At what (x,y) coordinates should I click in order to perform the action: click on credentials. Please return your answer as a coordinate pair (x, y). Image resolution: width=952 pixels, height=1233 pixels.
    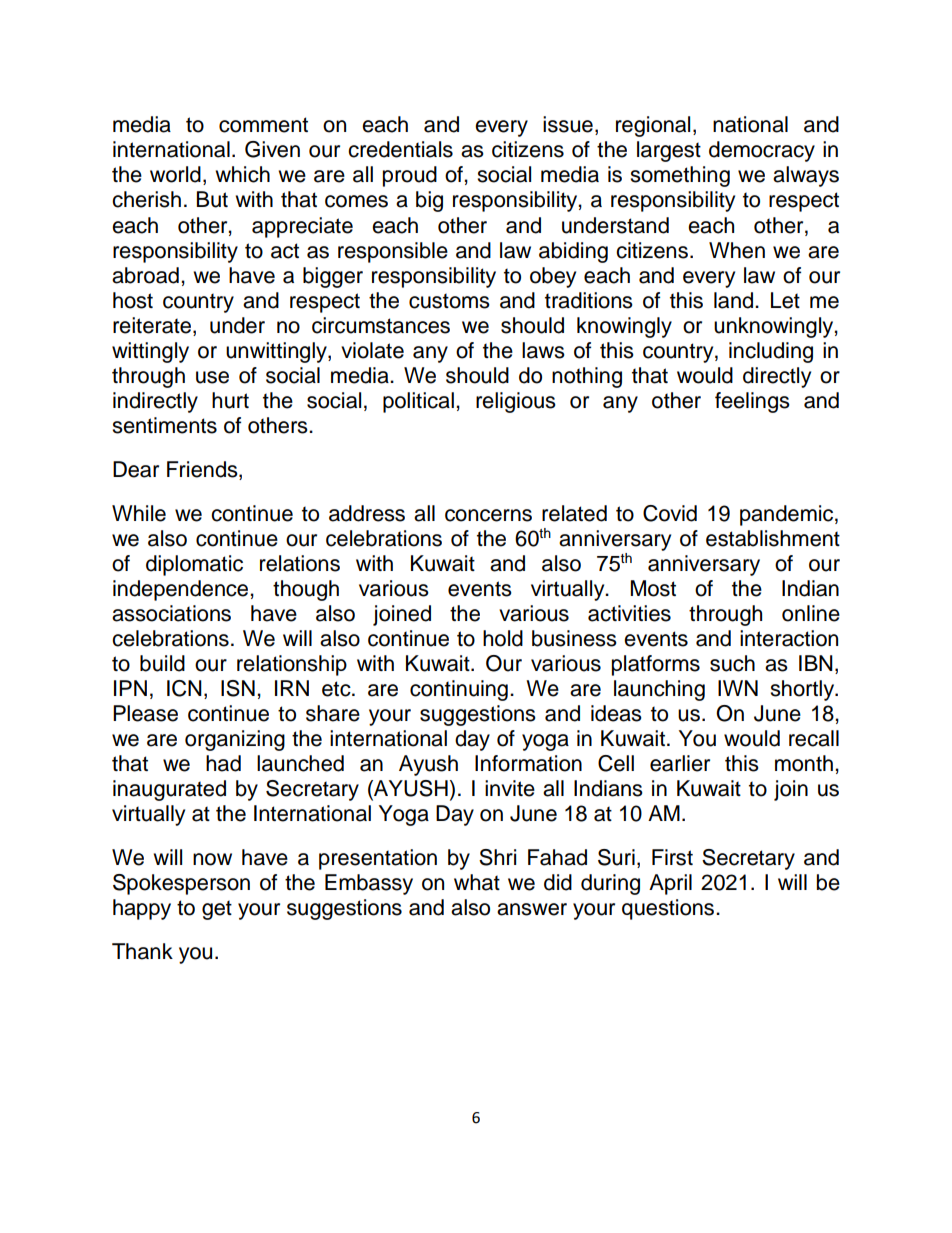
    Looking at the image, I should click on (400, 149).
